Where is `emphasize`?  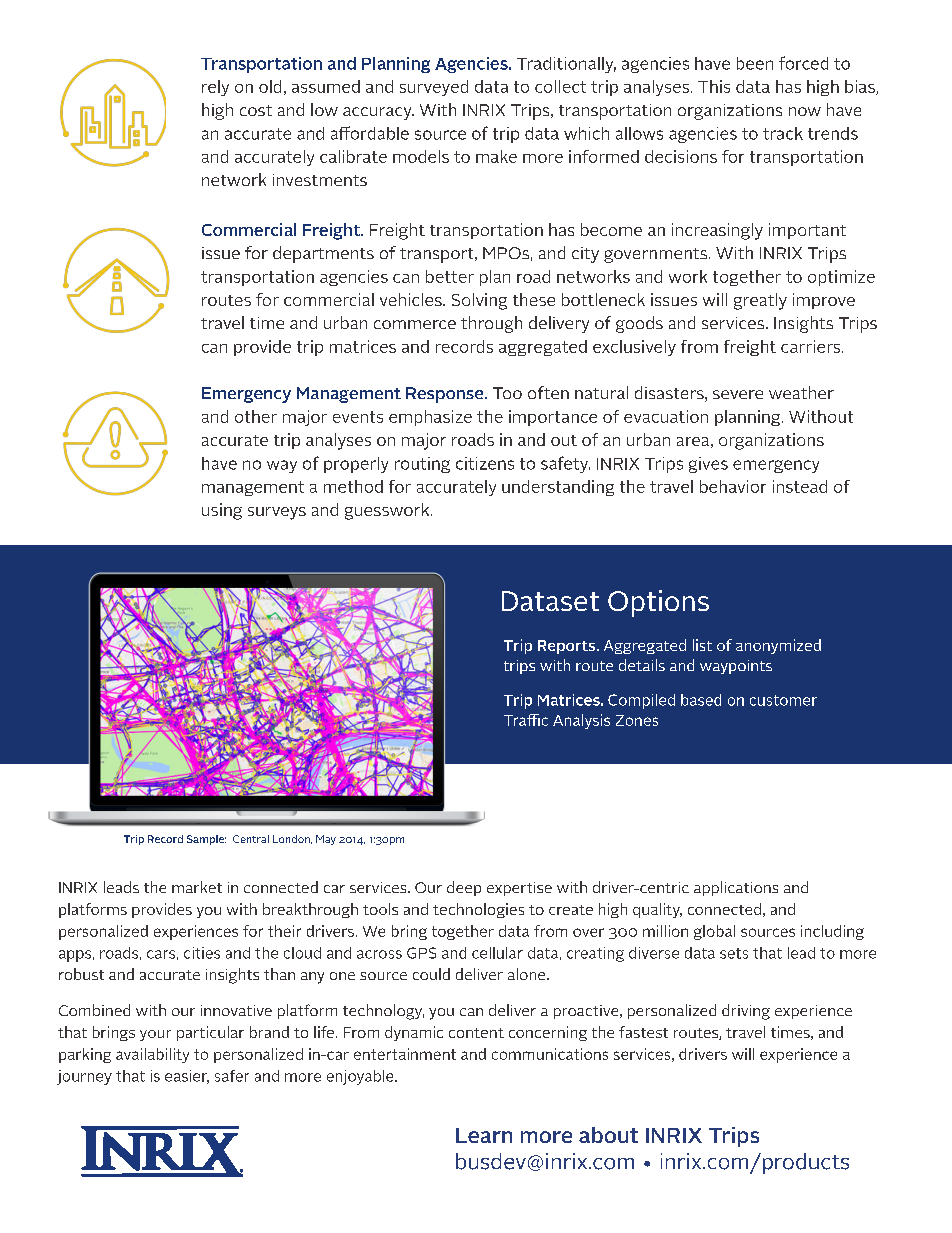 emphasize is located at coordinates (430, 418).
